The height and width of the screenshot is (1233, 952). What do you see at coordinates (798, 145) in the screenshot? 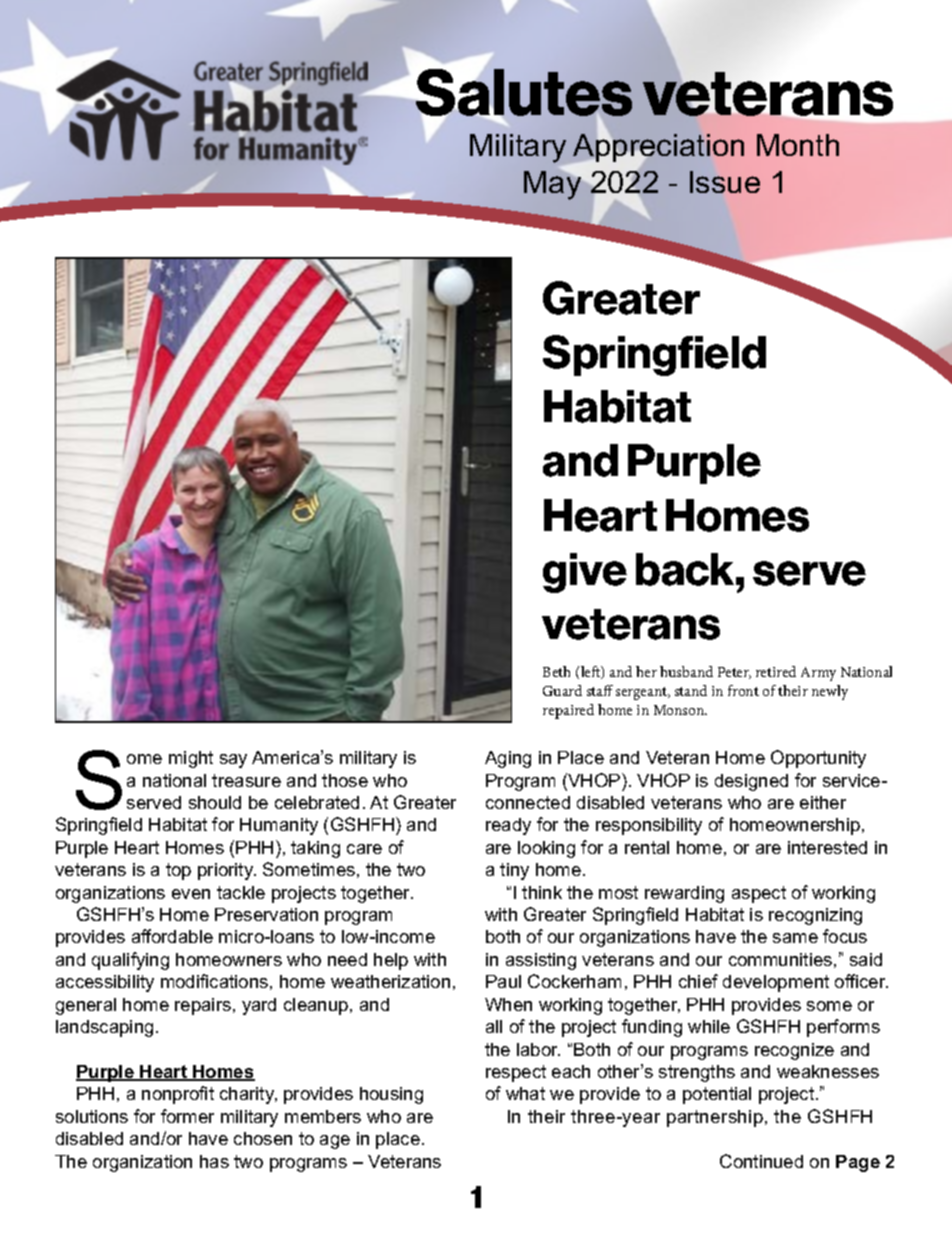
I see `Month` at bounding box center [798, 145].
